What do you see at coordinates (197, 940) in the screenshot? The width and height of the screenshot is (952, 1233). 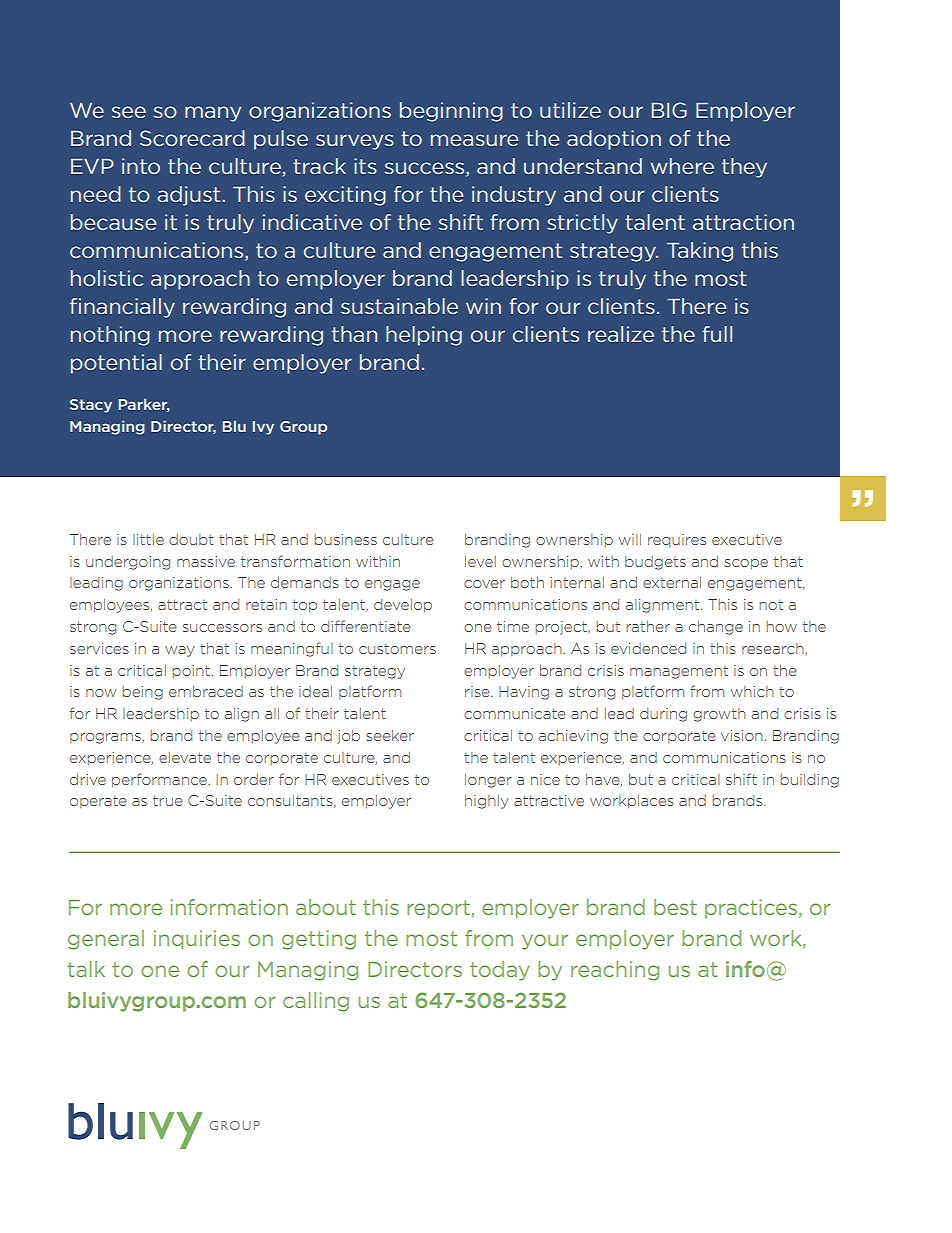 I see `inquiries` at bounding box center [197, 940].
